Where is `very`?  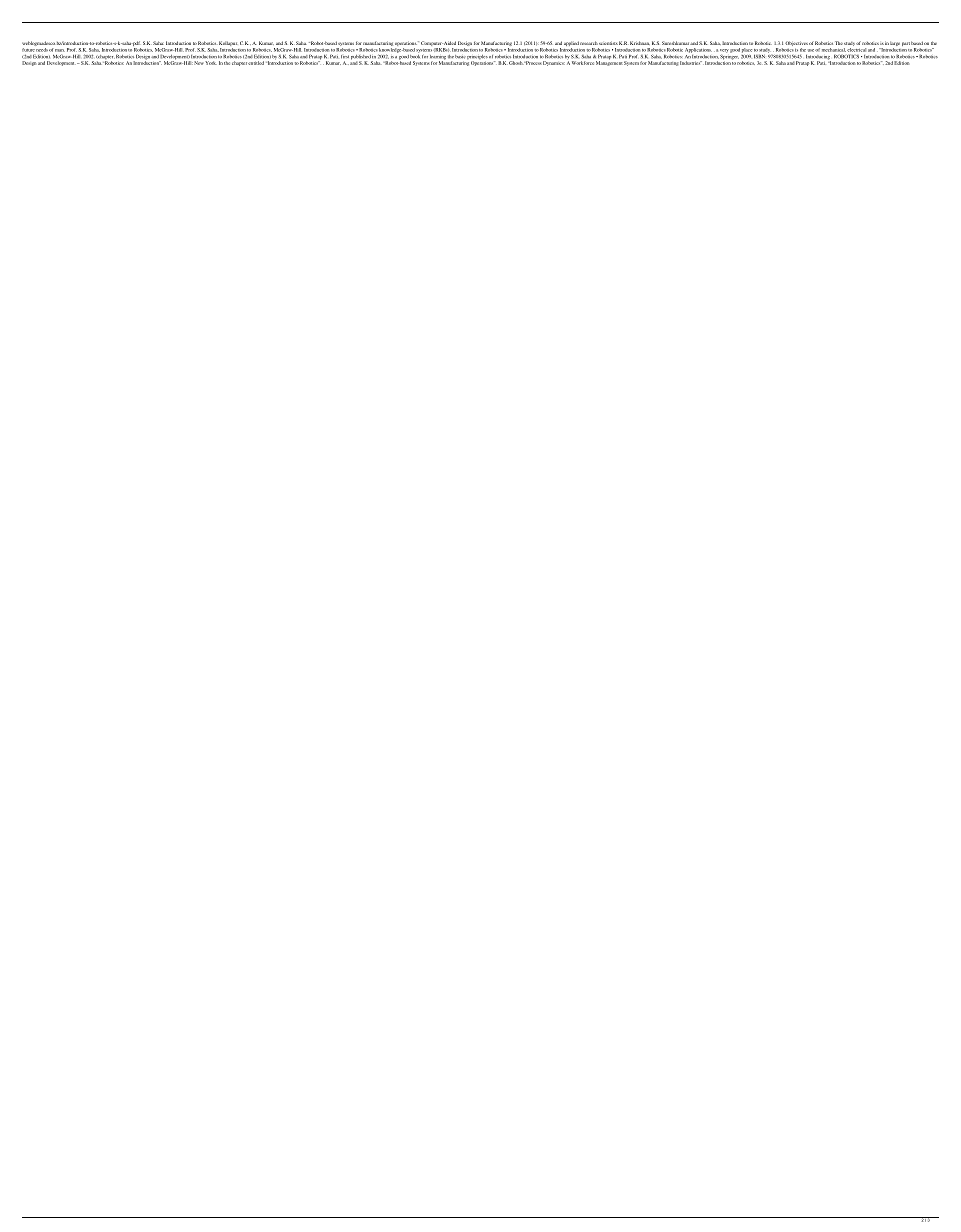
very is located at coordinates (724, 52).
